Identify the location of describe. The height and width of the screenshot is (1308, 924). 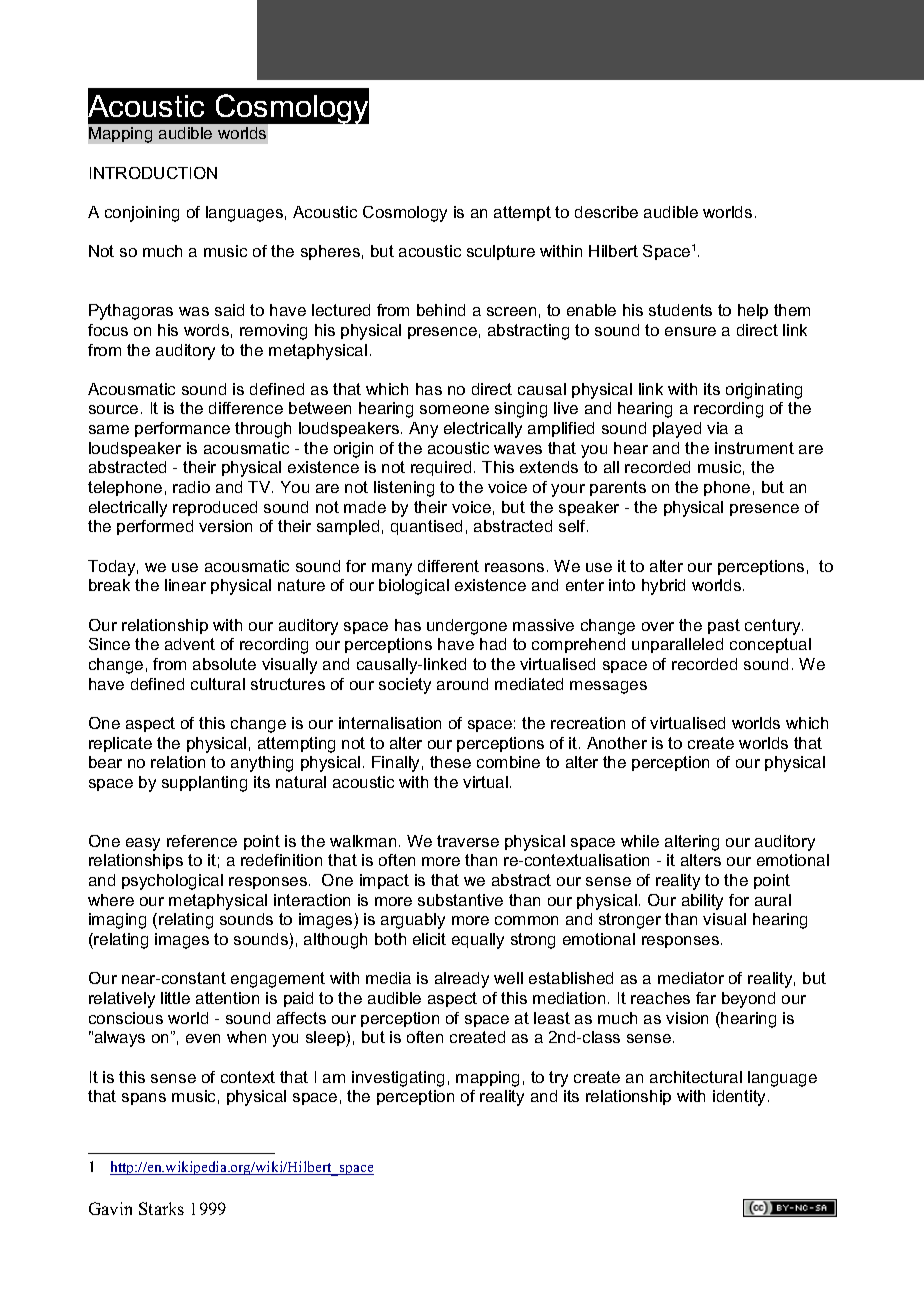
(606, 212).
